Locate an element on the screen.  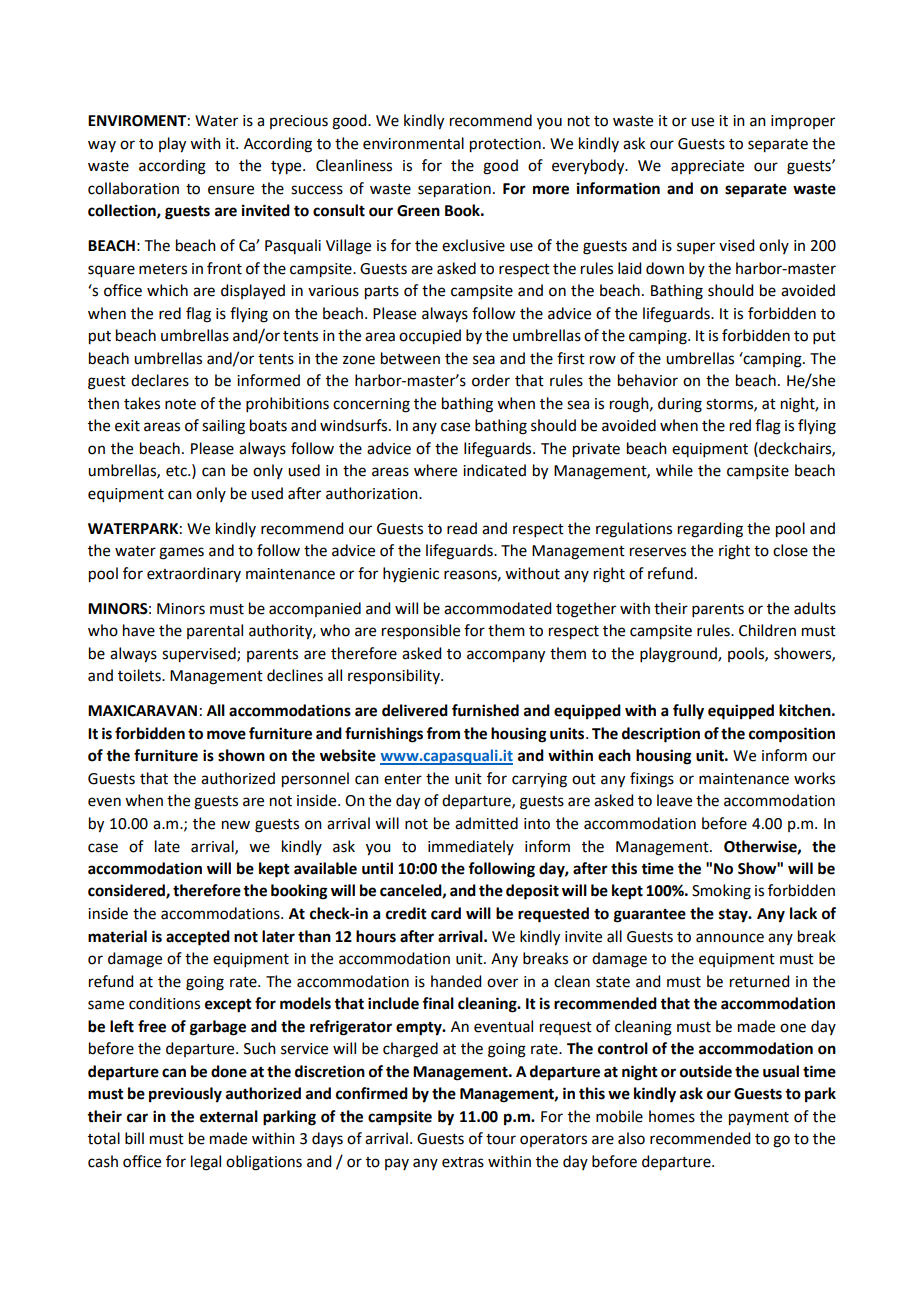
appreciate is located at coordinates (707, 167).
